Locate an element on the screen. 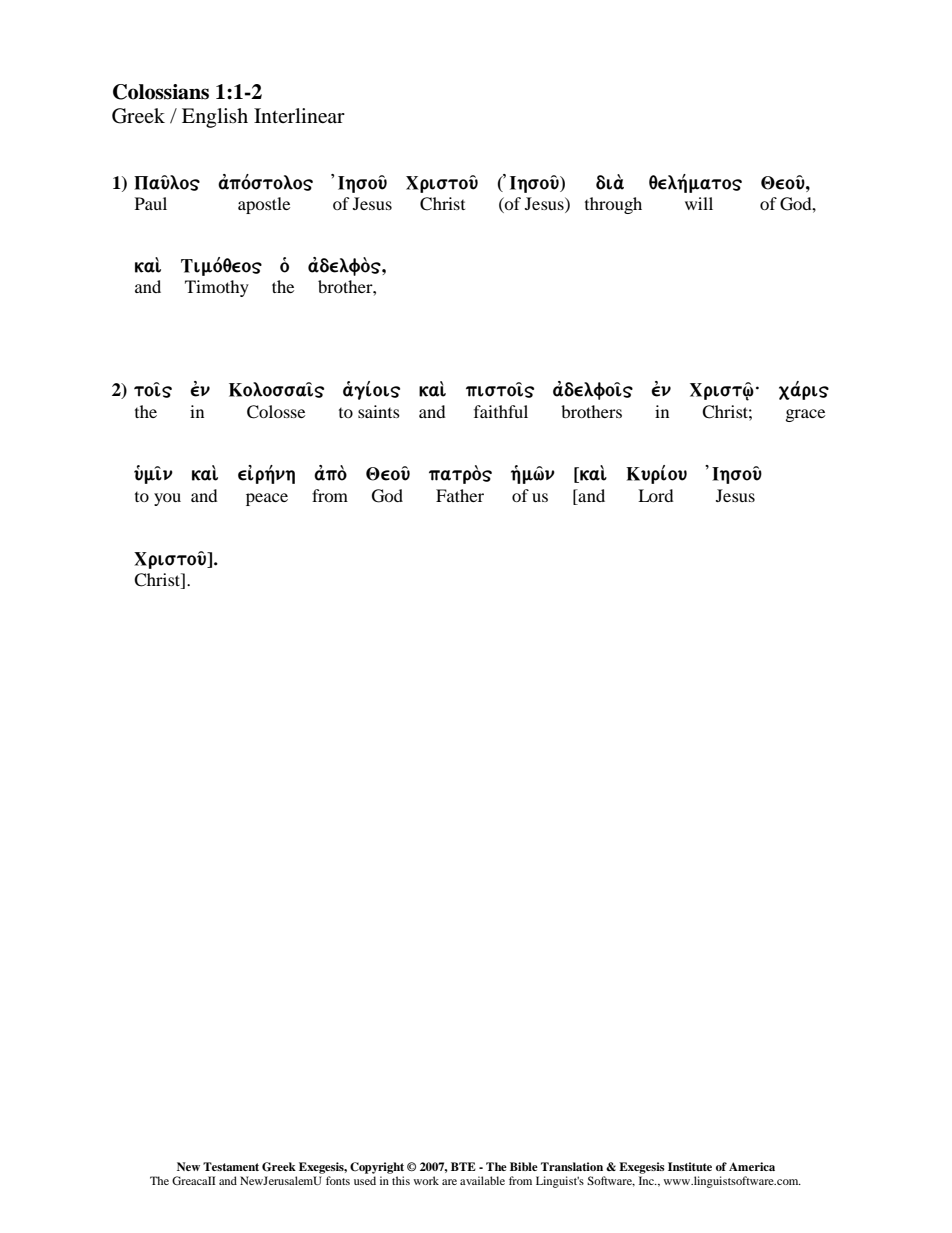 This screenshot has width=952, height=1233. America is located at coordinates (752, 1166).
